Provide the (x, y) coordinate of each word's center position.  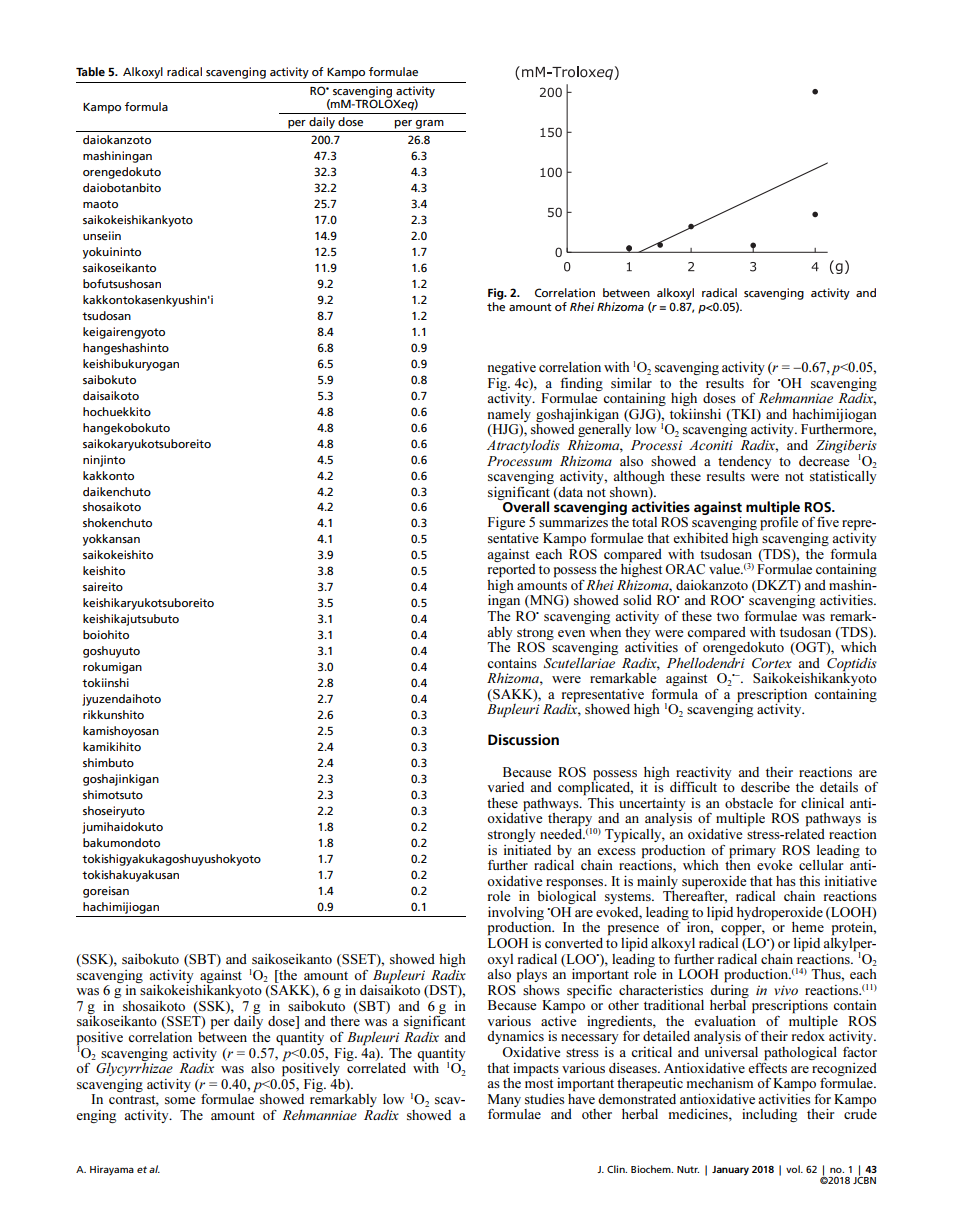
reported (511, 569)
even (571, 633)
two (728, 616)
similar (631, 383)
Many (504, 1100)
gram (430, 124)
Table (90, 71)
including (769, 1115)
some (180, 1100)
